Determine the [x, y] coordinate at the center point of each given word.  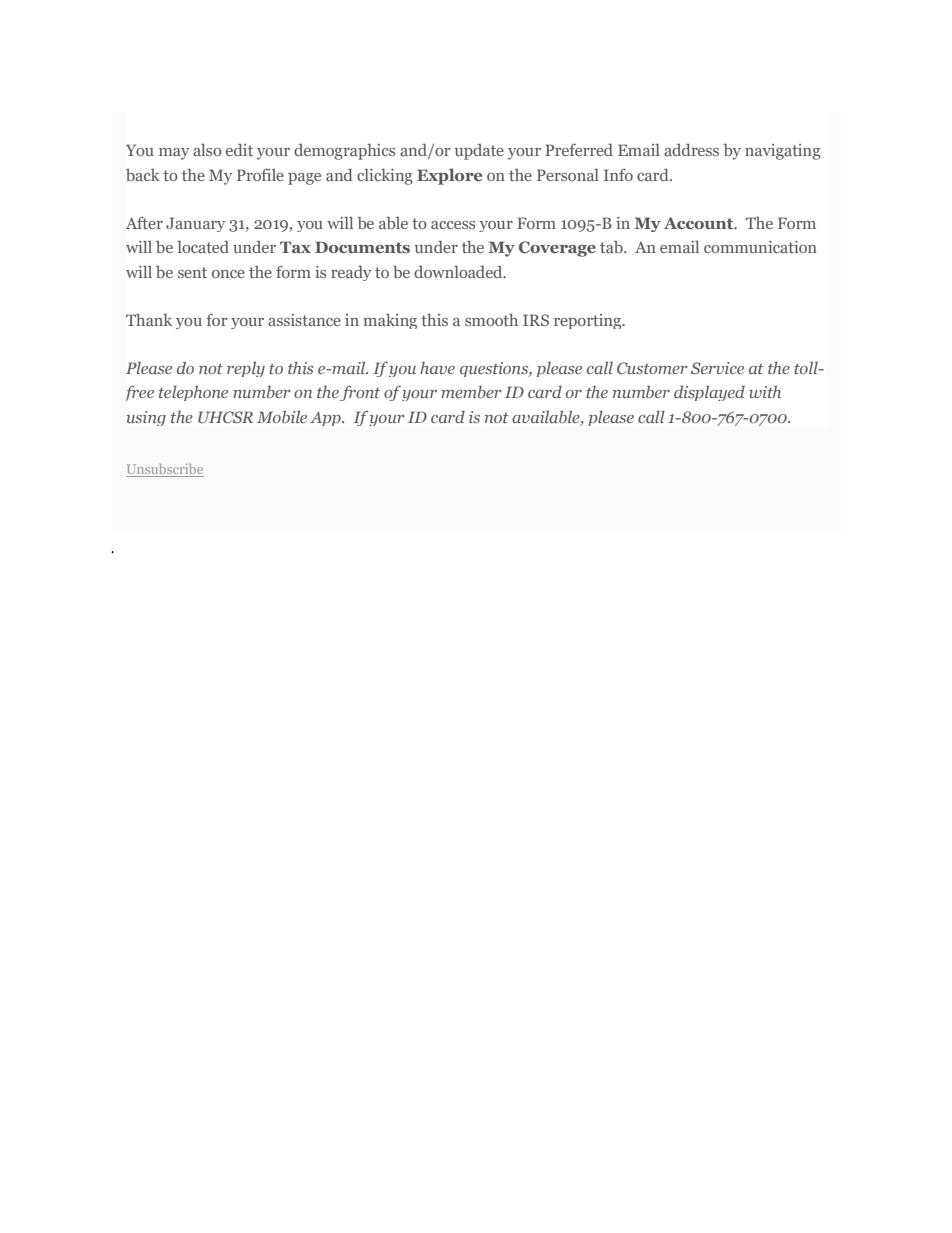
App [326, 419]
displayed [709, 393]
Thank [149, 319]
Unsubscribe [165, 470]
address [691, 149]
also [207, 149]
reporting [589, 321]
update [479, 152]
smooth [491, 320]
